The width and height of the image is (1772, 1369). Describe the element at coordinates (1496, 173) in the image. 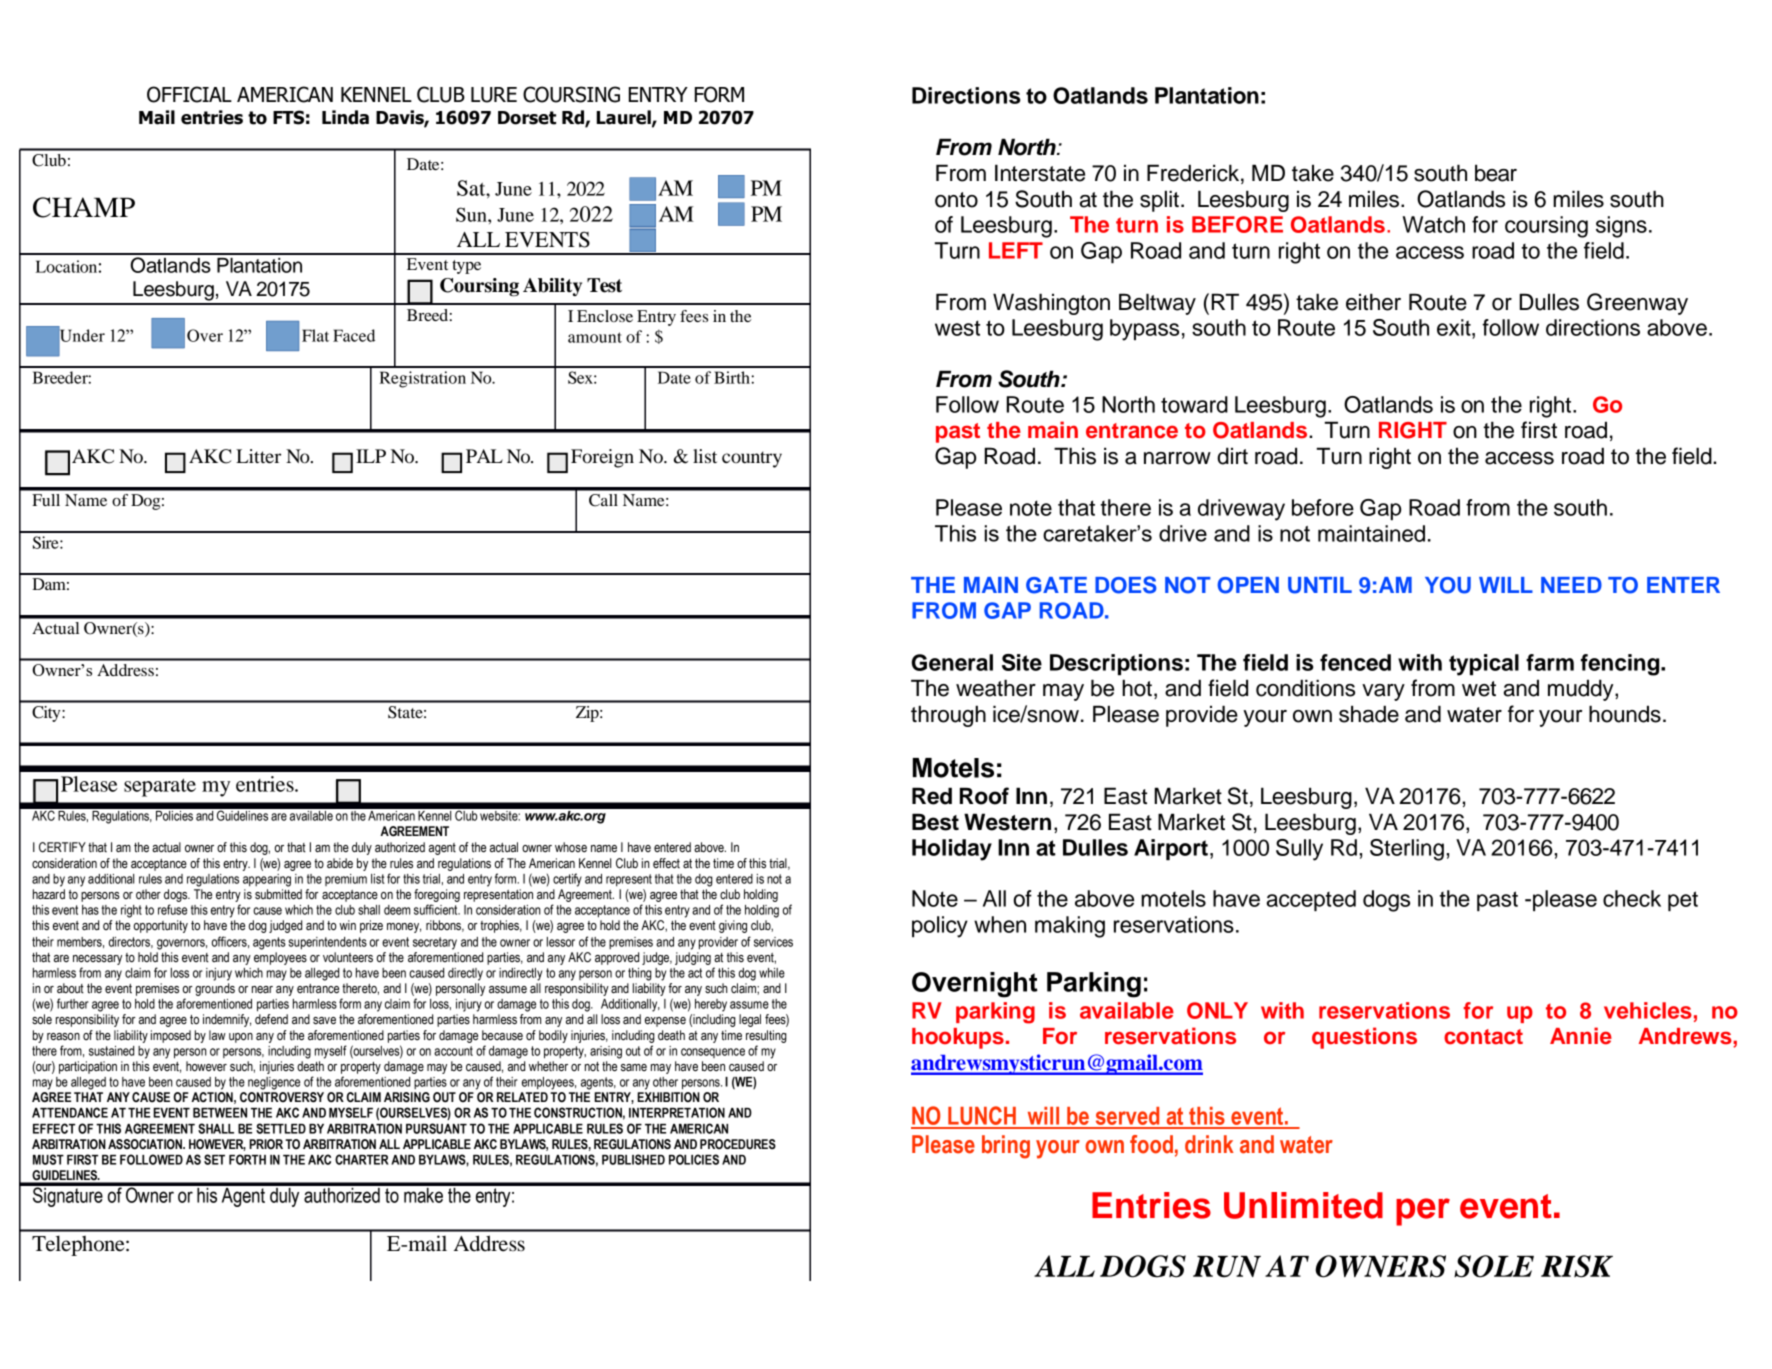

I see `bear` at that location.
